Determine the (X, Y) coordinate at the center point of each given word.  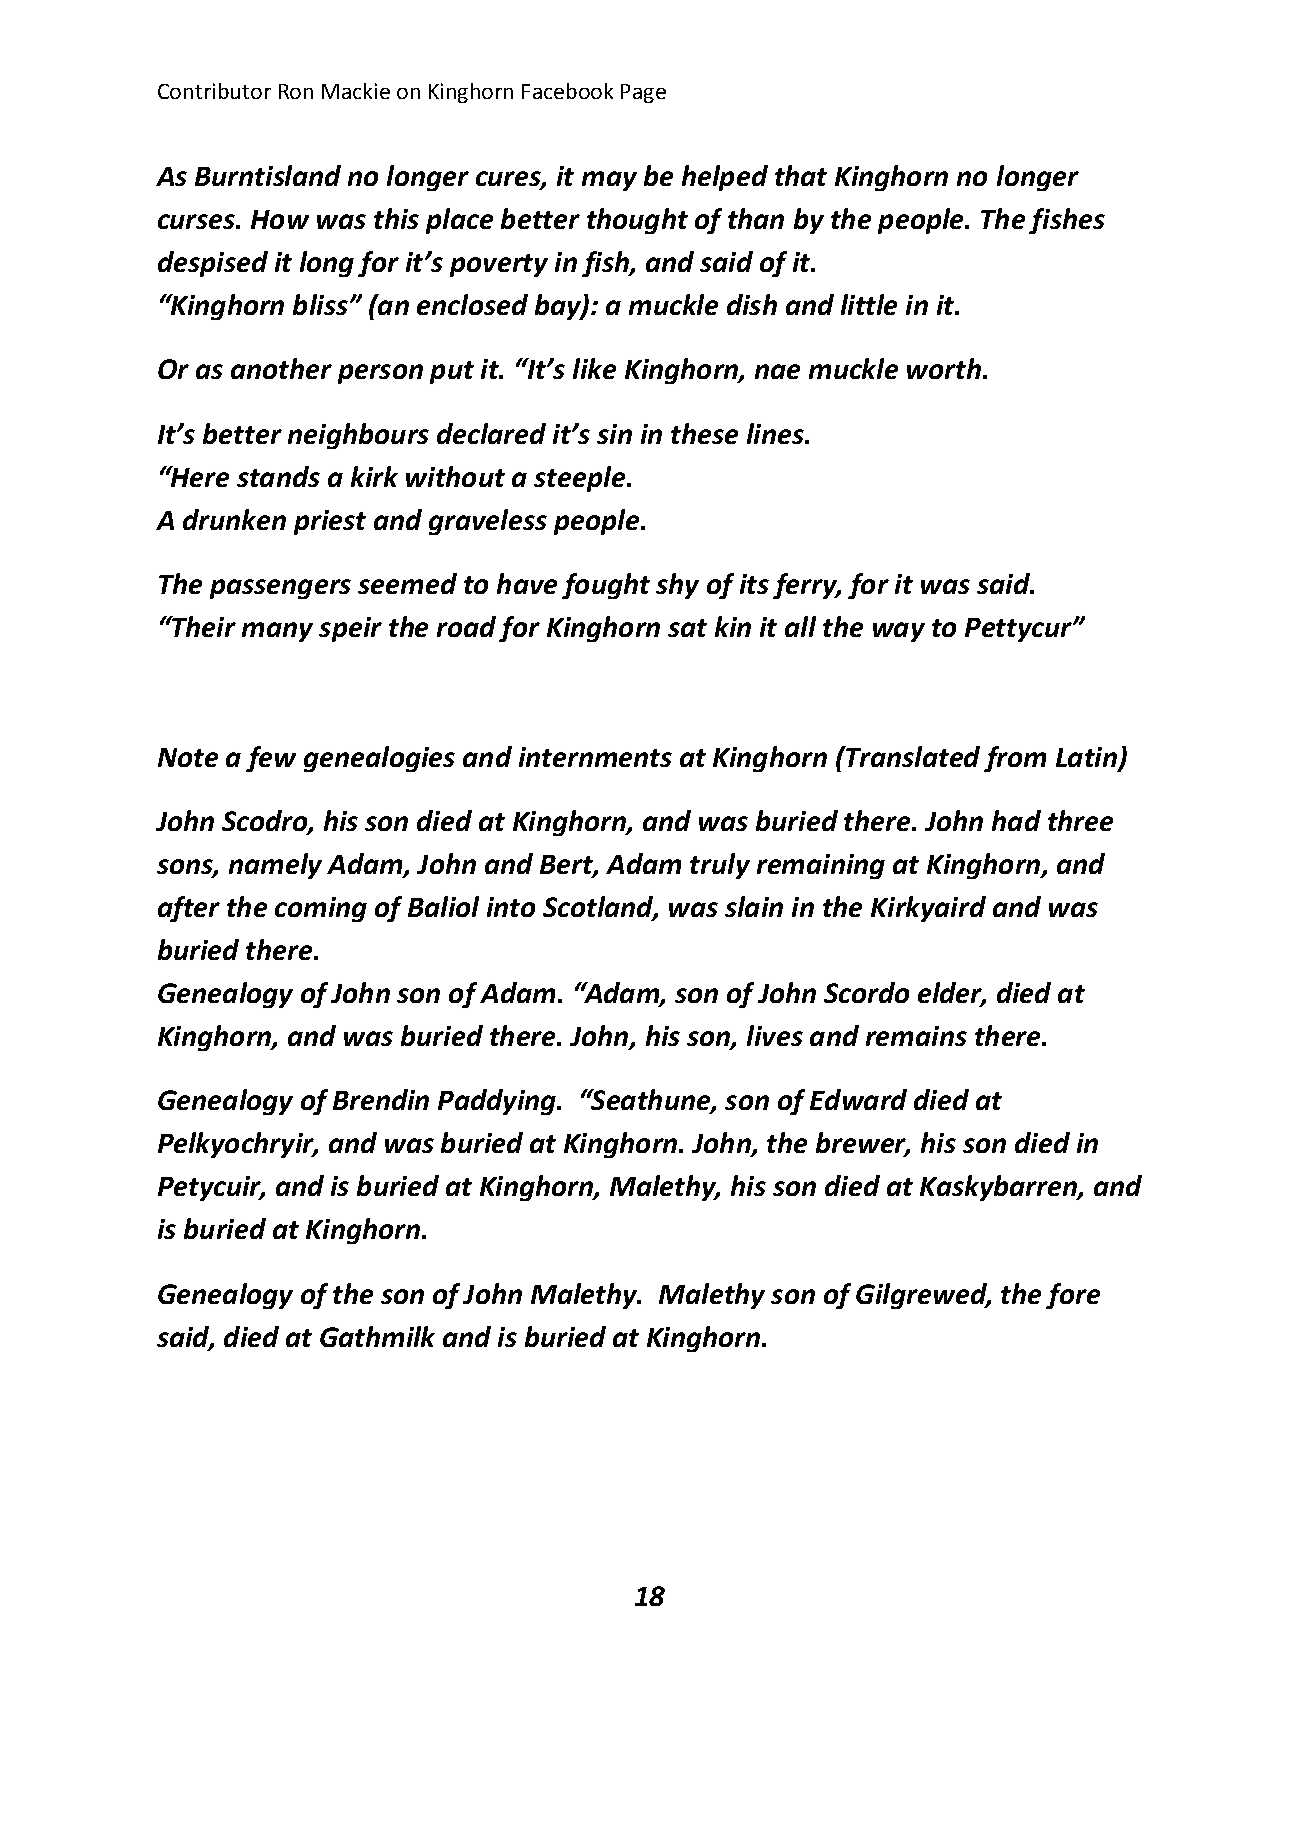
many (277, 632)
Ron (296, 91)
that (801, 175)
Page (643, 93)
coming (321, 909)
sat (687, 628)
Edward (858, 1099)
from (1015, 759)
